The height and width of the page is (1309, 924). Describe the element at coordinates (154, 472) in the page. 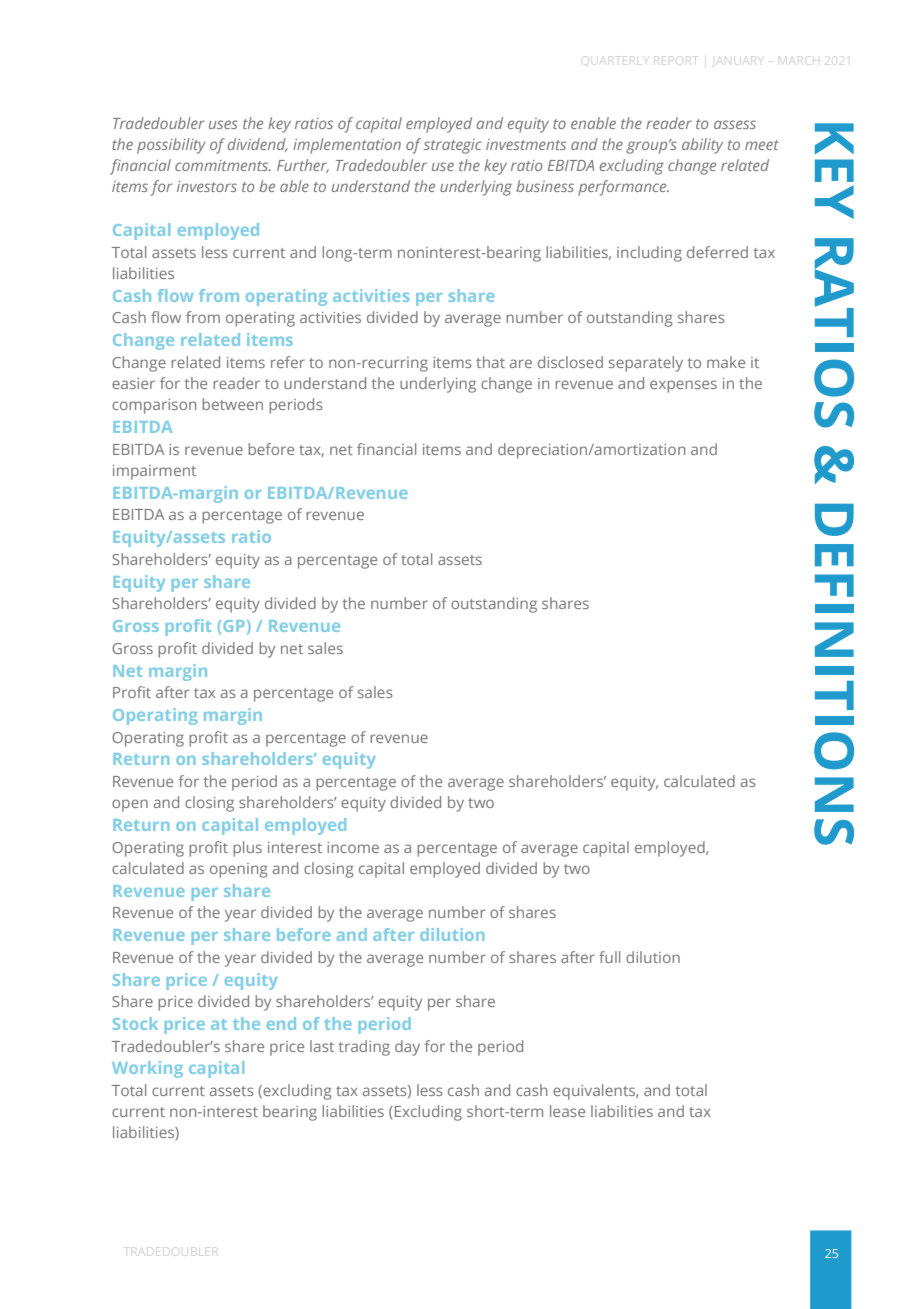

I see `impairment` at that location.
